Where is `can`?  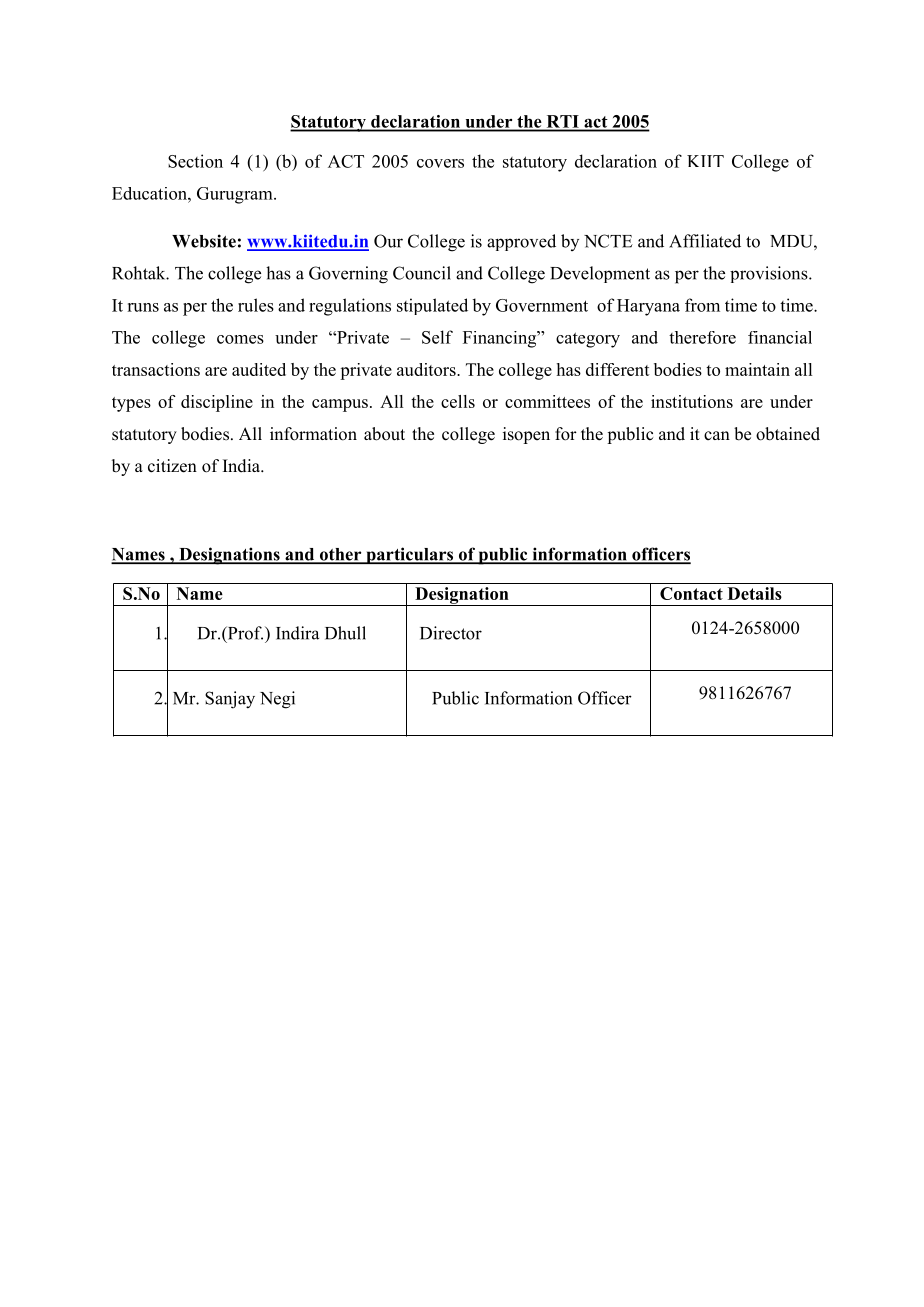
can is located at coordinates (717, 435).
